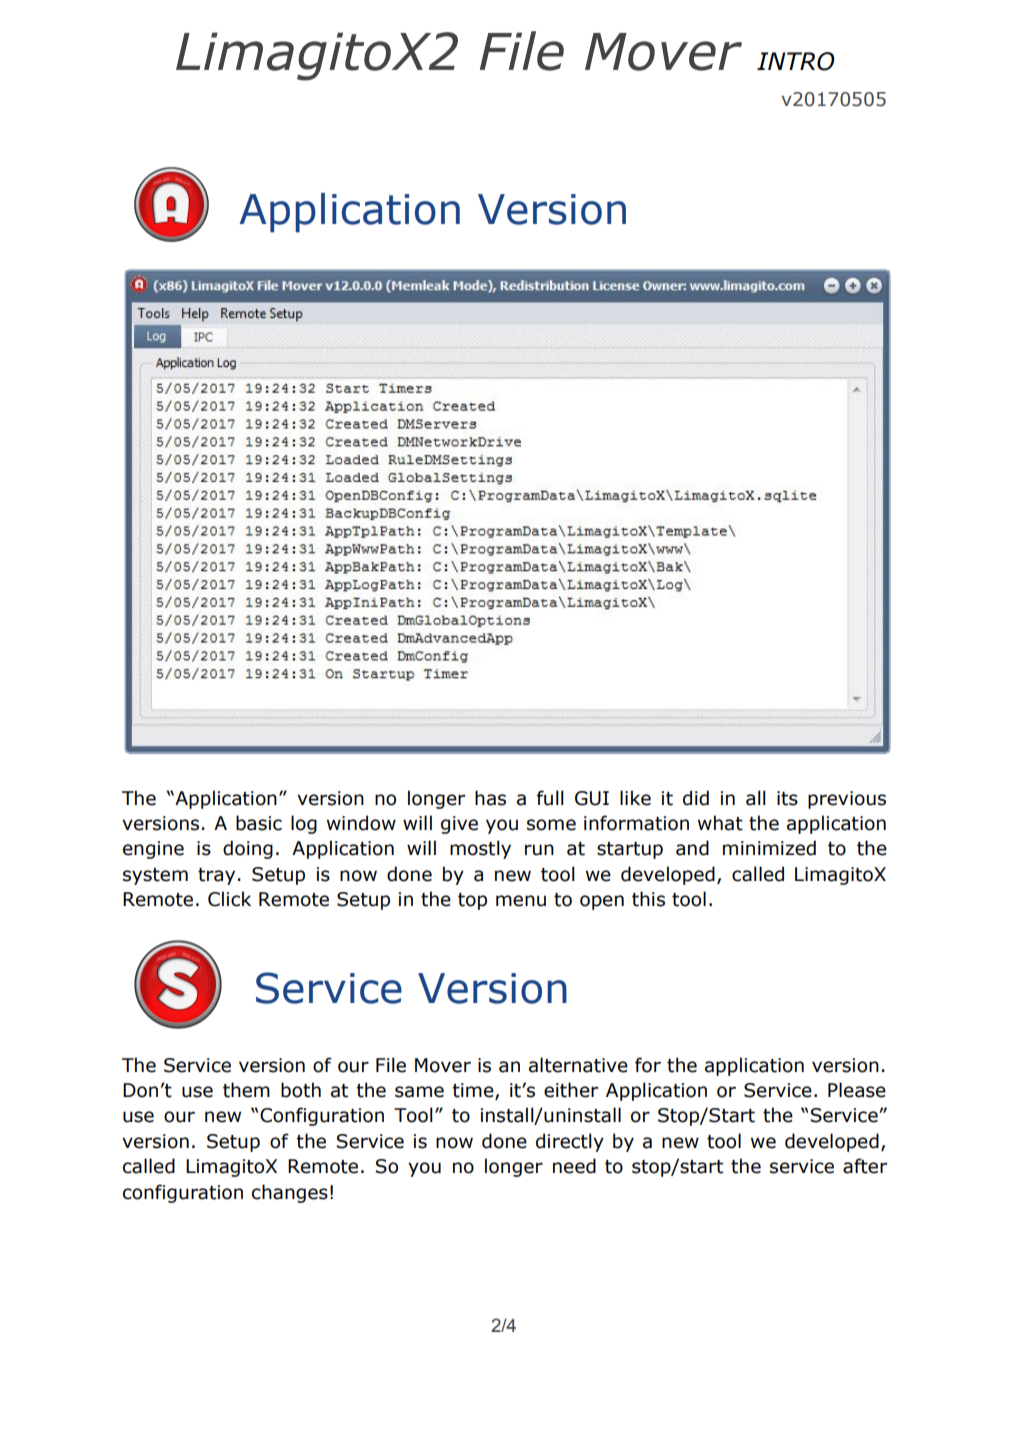 This screenshot has width=1010, height=1429. I want to click on directly, so click(570, 1142).
